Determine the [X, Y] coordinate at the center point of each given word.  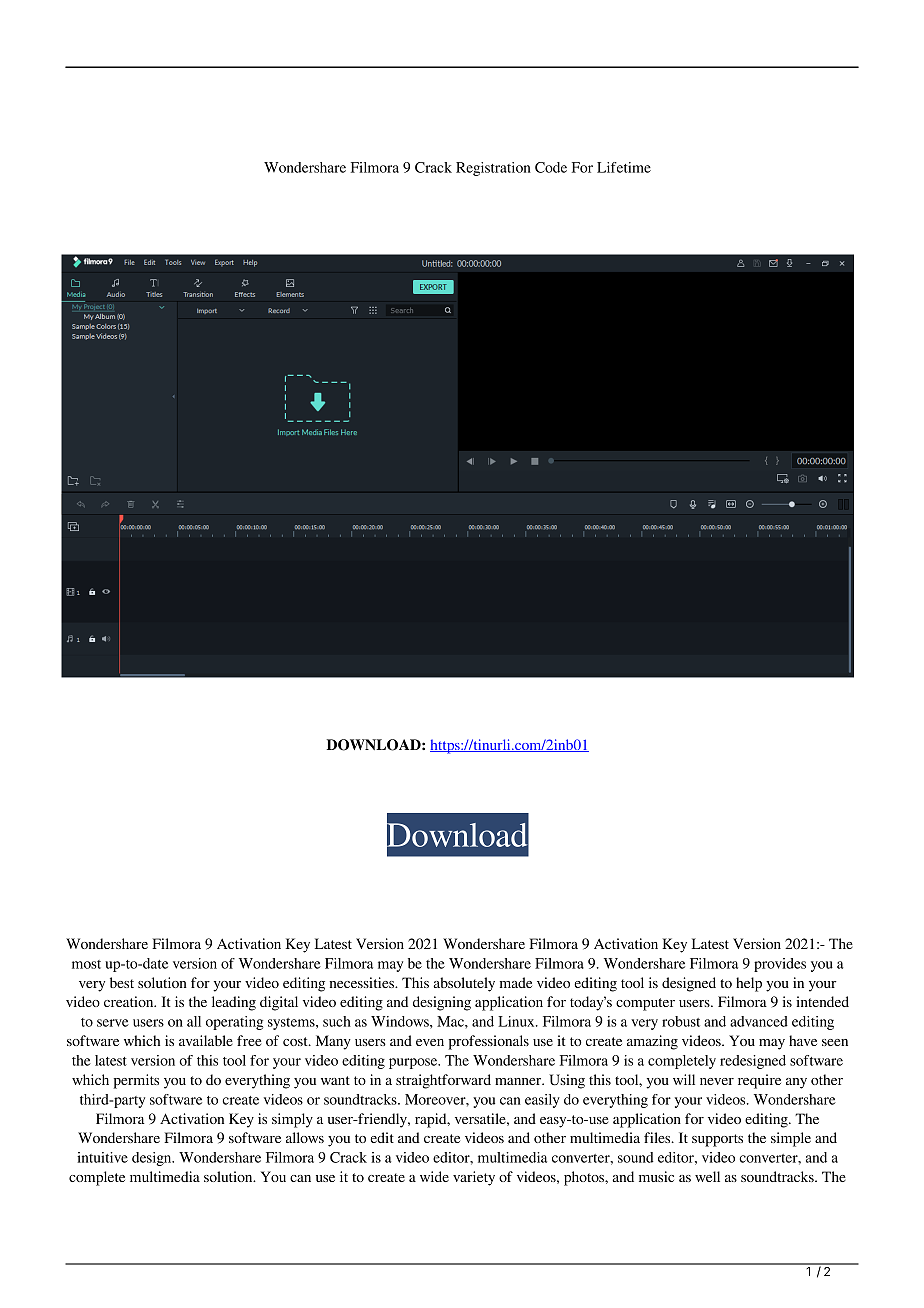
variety [474, 1178]
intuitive [102, 1157]
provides [780, 965]
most [86, 964]
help [749, 984]
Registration [493, 169]
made [516, 982]
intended [822, 1001]
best [122, 982]
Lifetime [624, 167]
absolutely [464, 984]
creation [130, 1001]
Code [551, 167]
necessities [363, 982]
